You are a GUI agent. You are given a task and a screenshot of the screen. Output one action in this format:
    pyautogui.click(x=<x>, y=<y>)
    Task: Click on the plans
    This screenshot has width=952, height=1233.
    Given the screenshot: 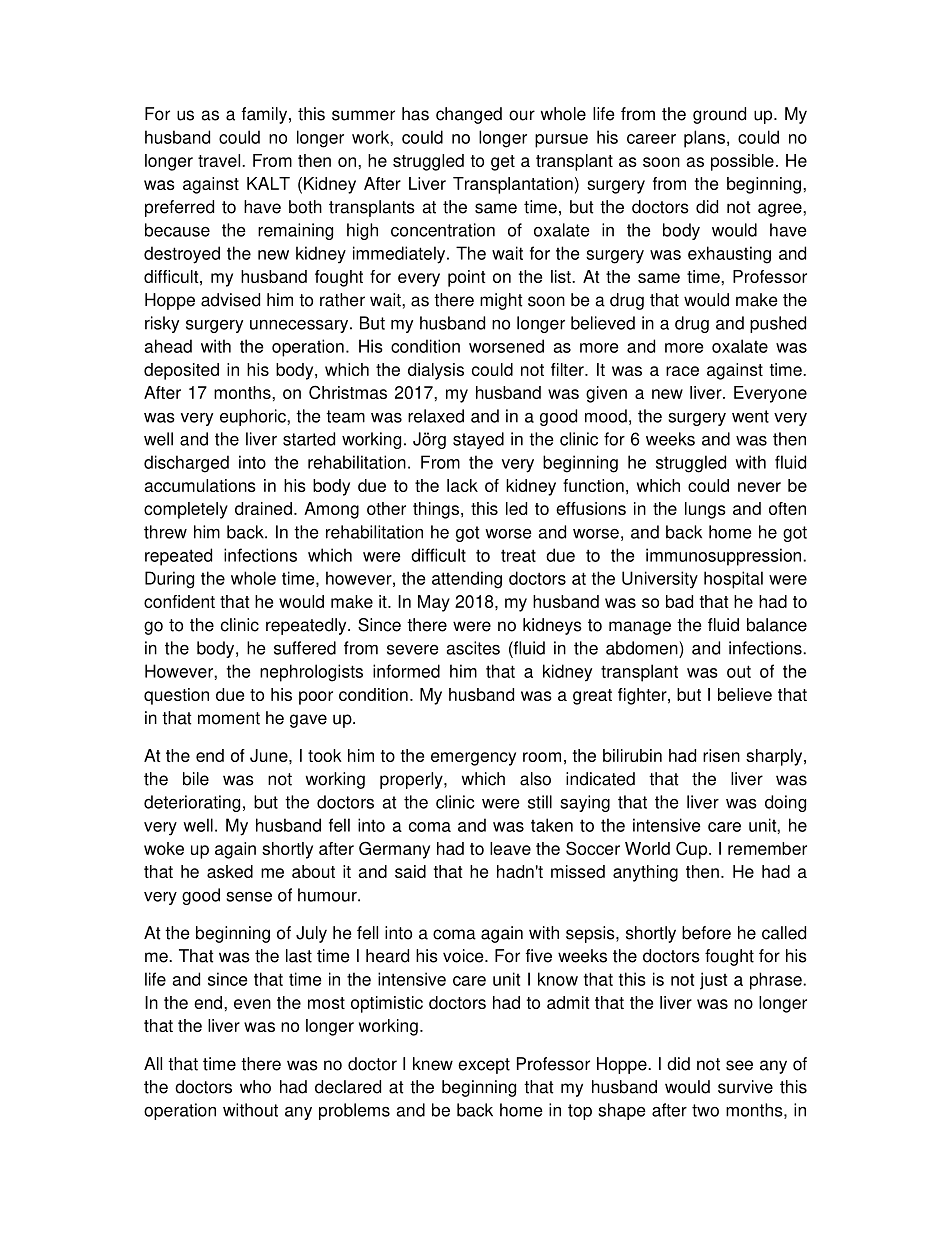 What is the action you would take?
    pyautogui.click(x=704, y=139)
